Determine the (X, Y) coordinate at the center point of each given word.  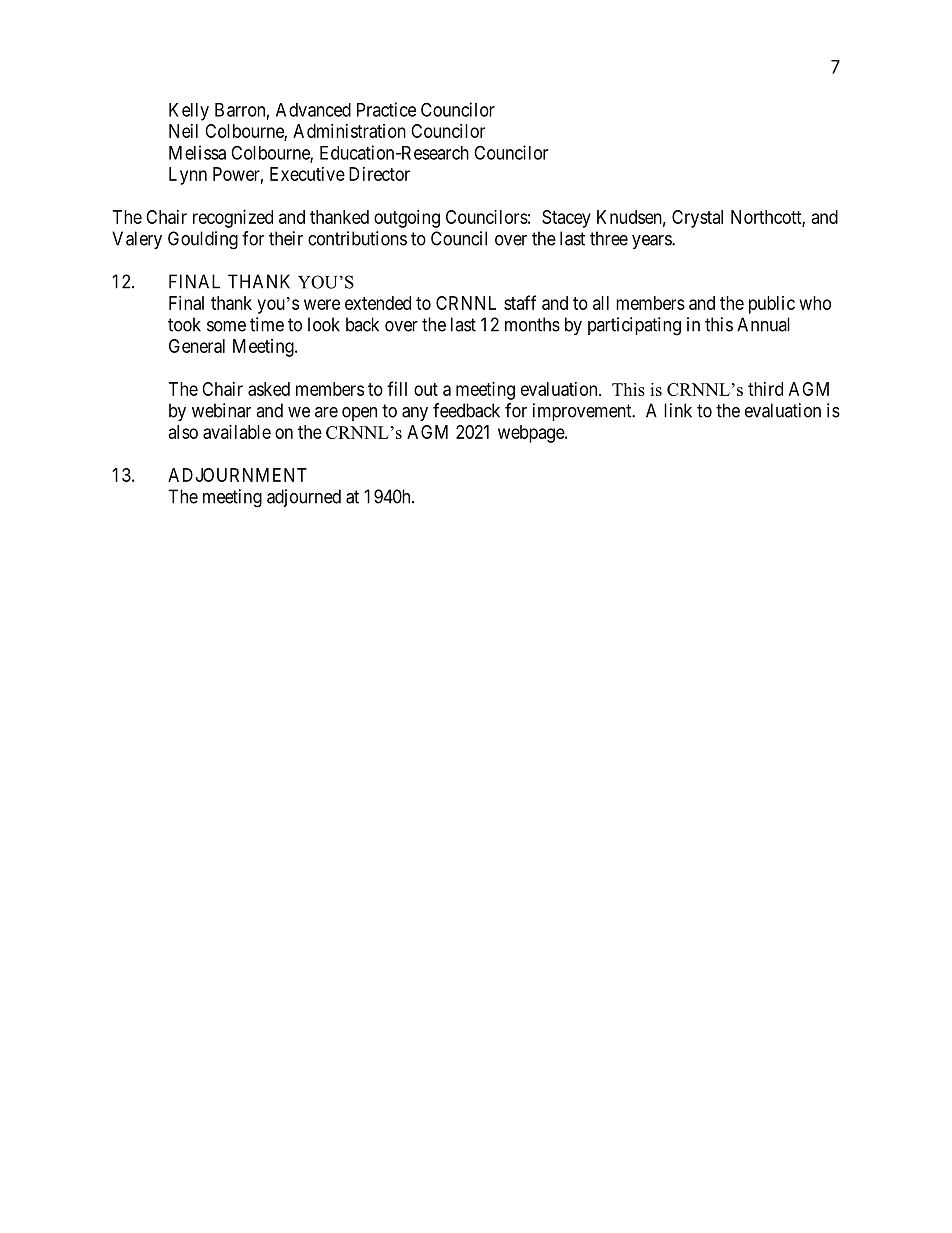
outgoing (407, 219)
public (772, 305)
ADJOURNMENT (237, 475)
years (652, 242)
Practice (386, 109)
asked (269, 389)
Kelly (189, 112)
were (322, 304)
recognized (233, 219)
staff (520, 302)
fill (397, 388)
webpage (532, 434)
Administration (349, 131)
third (765, 389)
